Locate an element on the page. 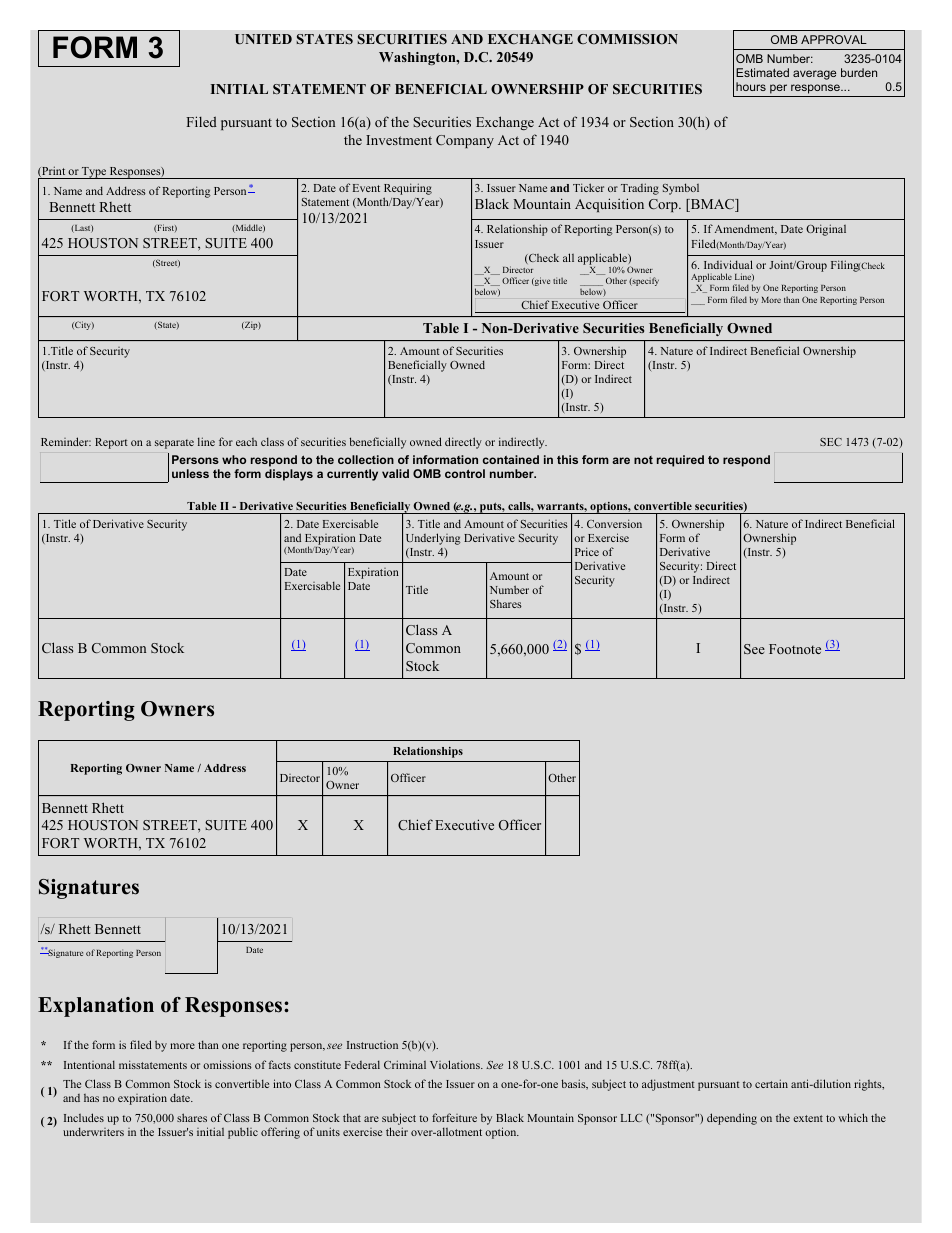 Image resolution: width=952 pixels, height=1233 pixels. has is located at coordinates (91, 1098).
